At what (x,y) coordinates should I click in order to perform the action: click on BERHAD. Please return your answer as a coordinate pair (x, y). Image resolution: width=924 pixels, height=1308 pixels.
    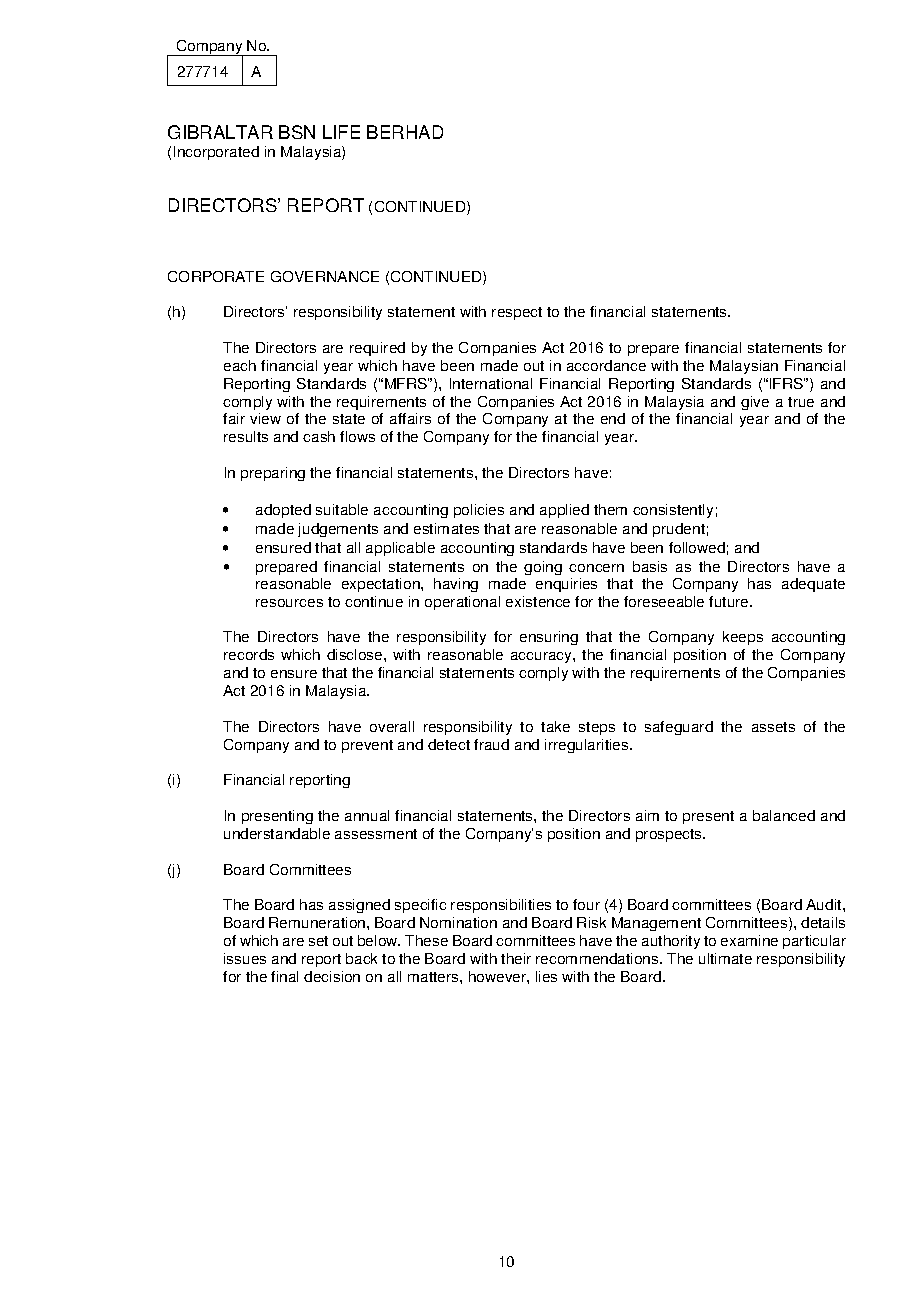
    Looking at the image, I should click on (405, 132).
